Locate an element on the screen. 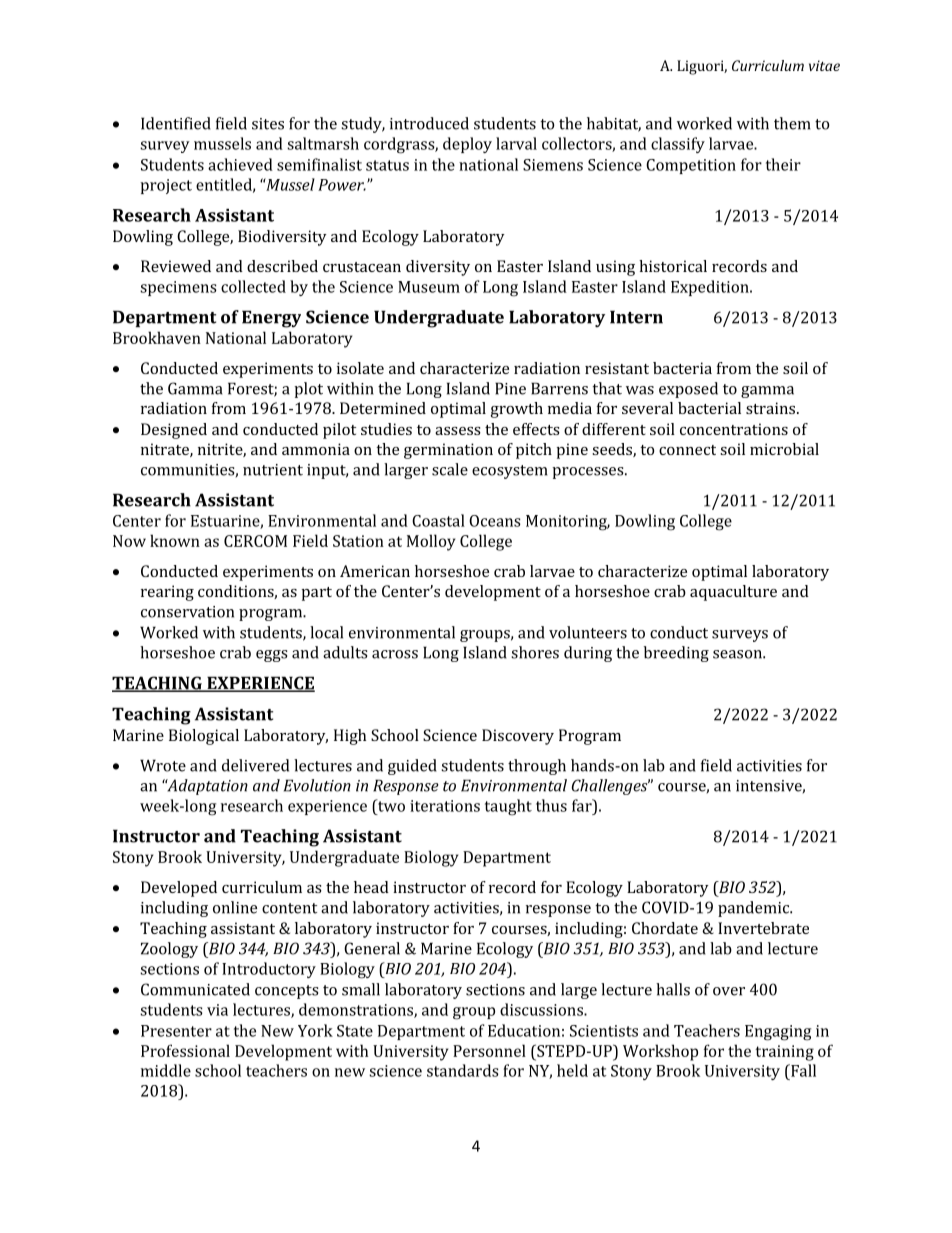  via is located at coordinates (217, 1010).
